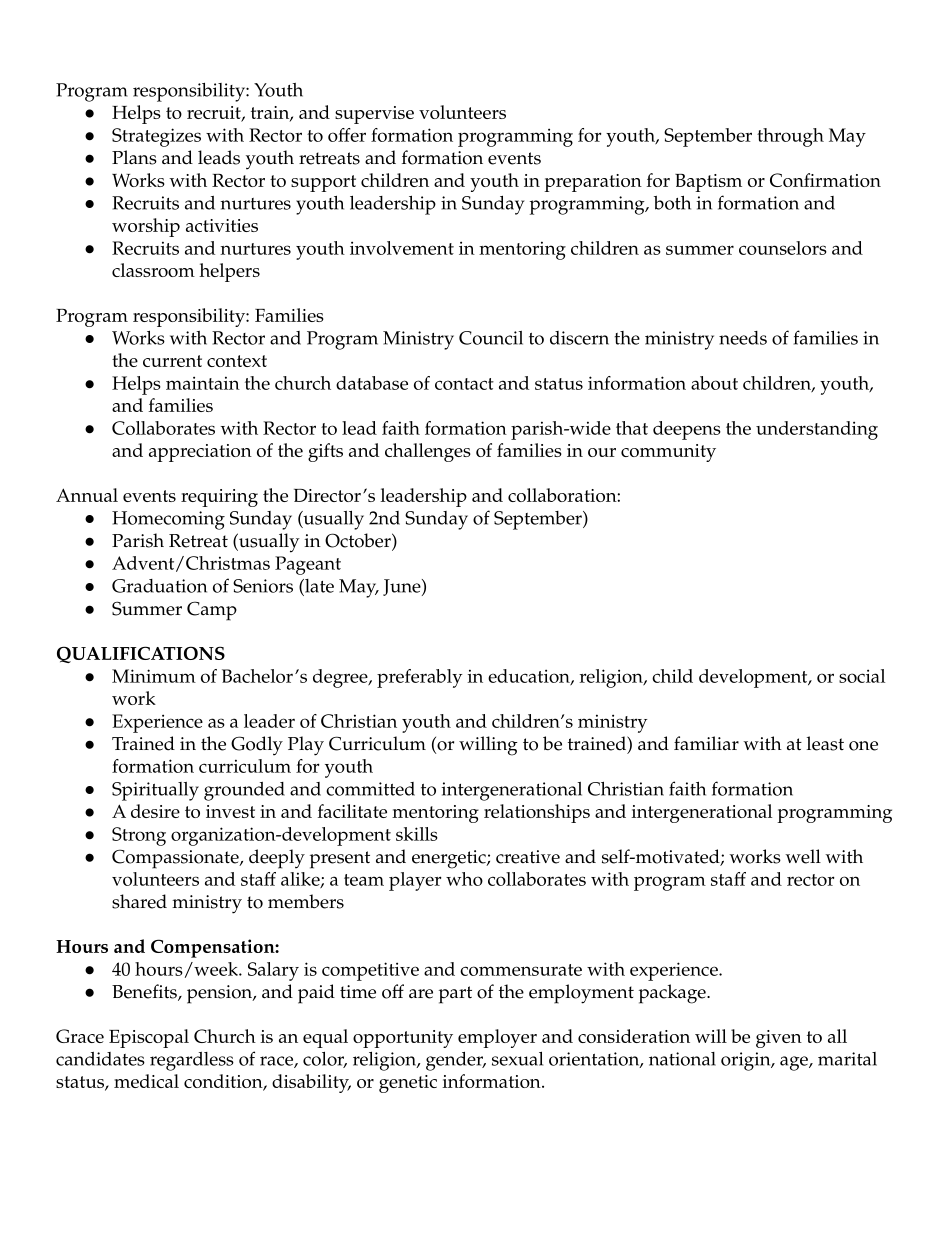 The width and height of the screenshot is (952, 1233). What do you see at coordinates (419, 678) in the screenshot?
I see `preferably` at bounding box center [419, 678].
